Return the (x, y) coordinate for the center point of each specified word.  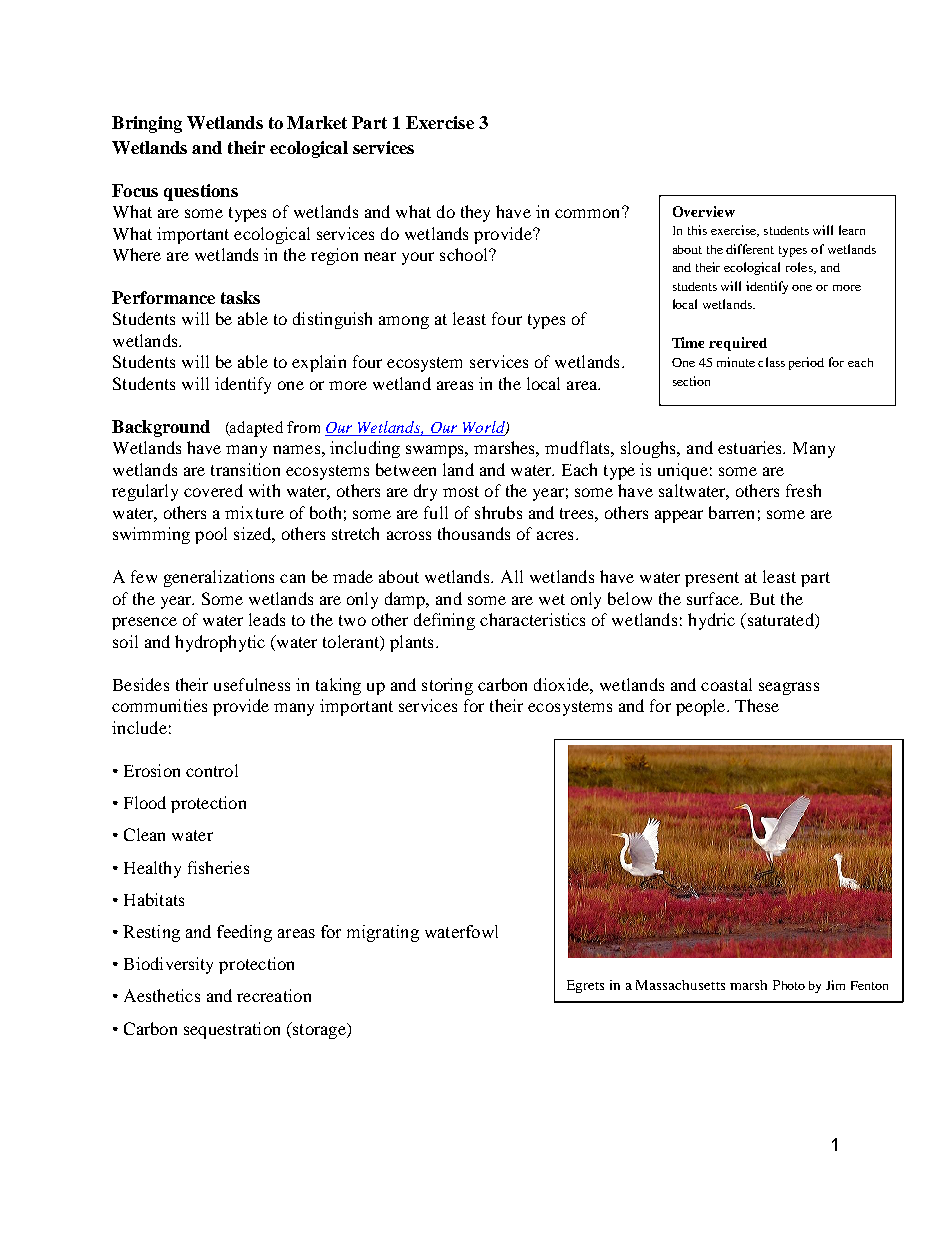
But (762, 599)
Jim (835, 985)
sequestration (232, 1030)
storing (447, 686)
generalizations (219, 578)
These (757, 705)
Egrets (585, 986)
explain (319, 363)
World (483, 428)
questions (201, 192)
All (512, 576)
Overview (704, 211)
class (771, 362)
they (475, 213)
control (212, 770)
